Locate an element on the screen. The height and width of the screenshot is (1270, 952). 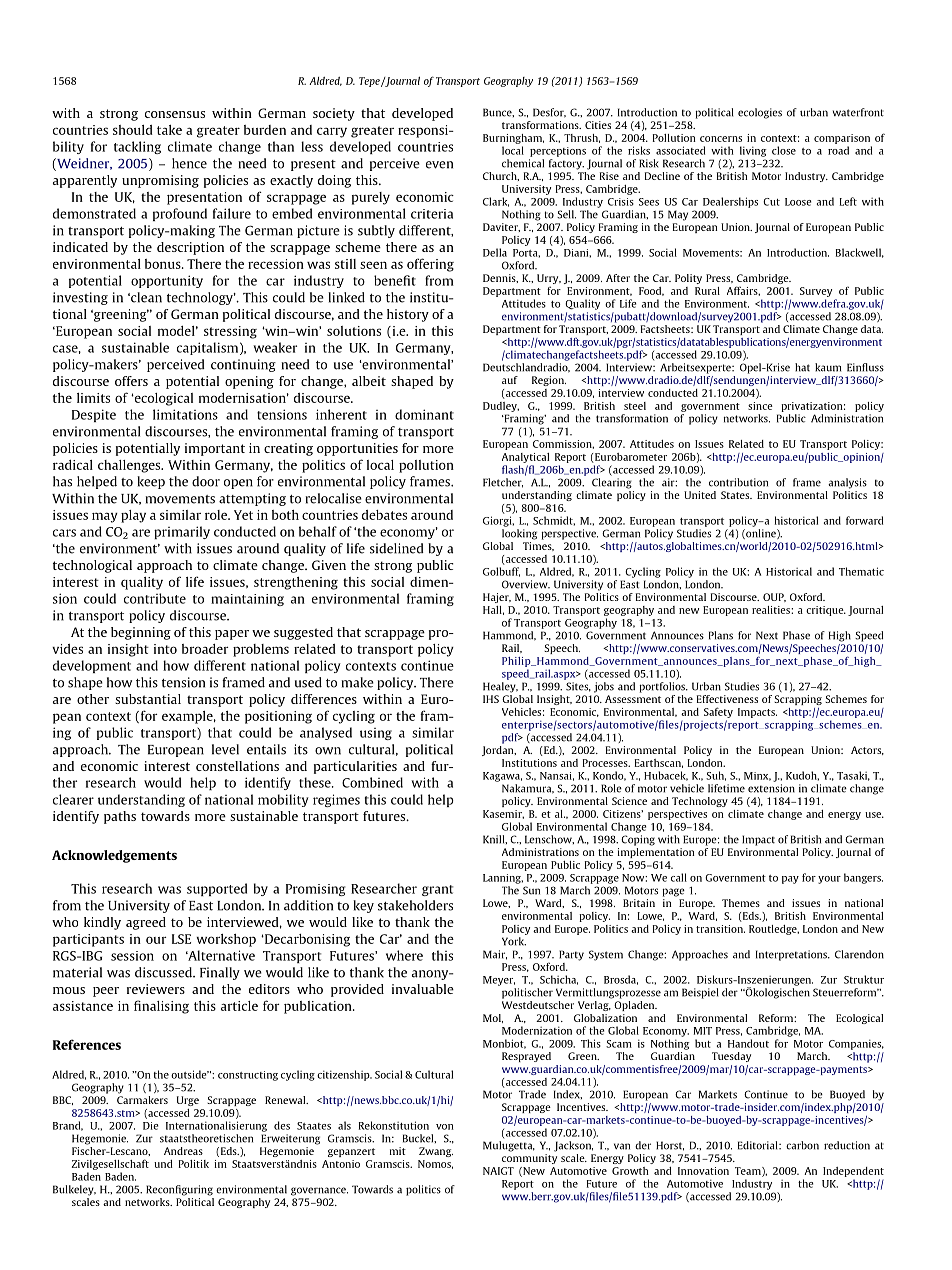
ecologies is located at coordinates (760, 113).
